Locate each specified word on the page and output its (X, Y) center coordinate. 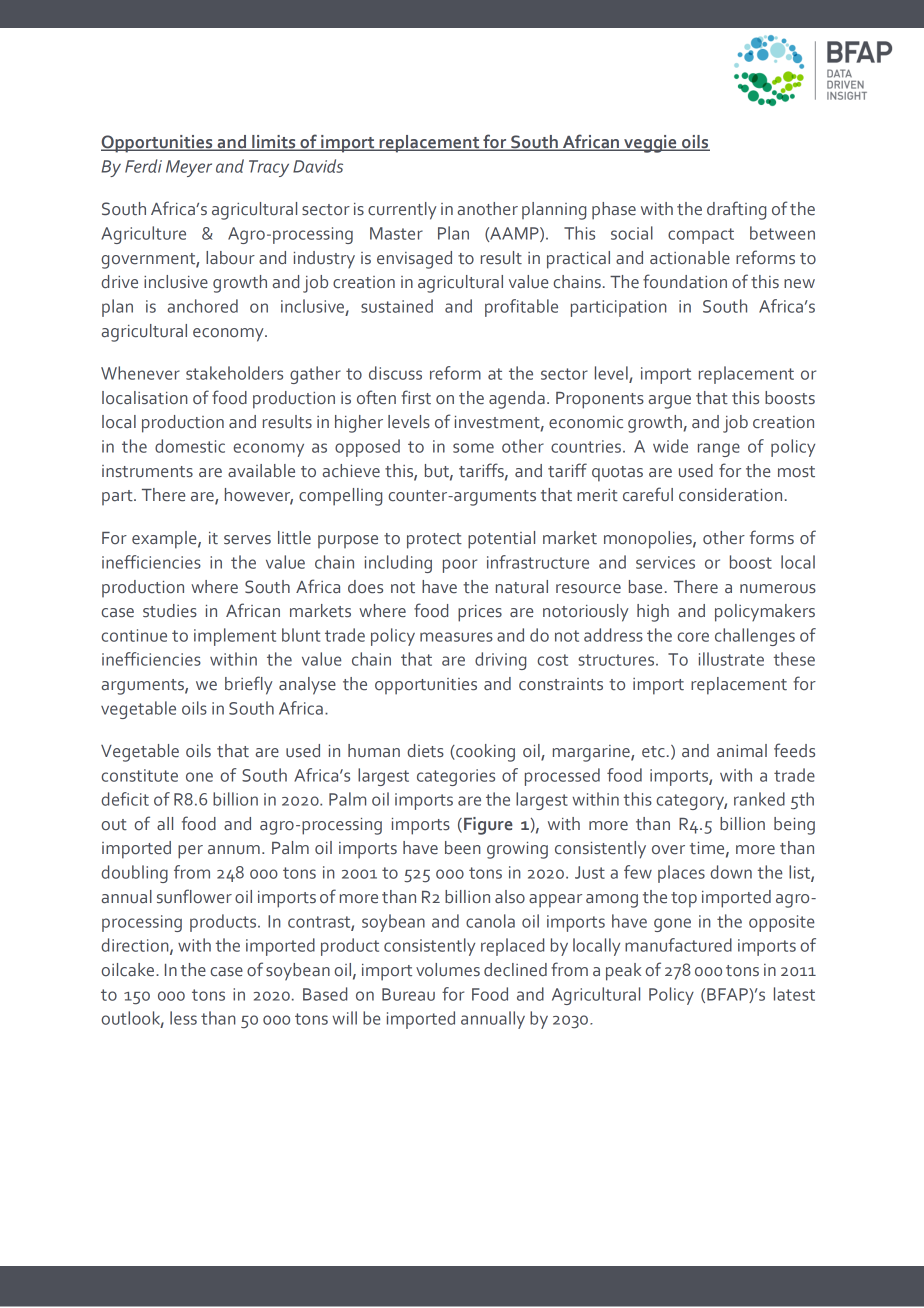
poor (460, 566)
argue (669, 402)
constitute (139, 775)
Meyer (189, 168)
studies (170, 611)
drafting (736, 210)
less (183, 1018)
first (416, 397)
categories (456, 777)
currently (402, 211)
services (665, 562)
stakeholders (234, 373)
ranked (759, 799)
